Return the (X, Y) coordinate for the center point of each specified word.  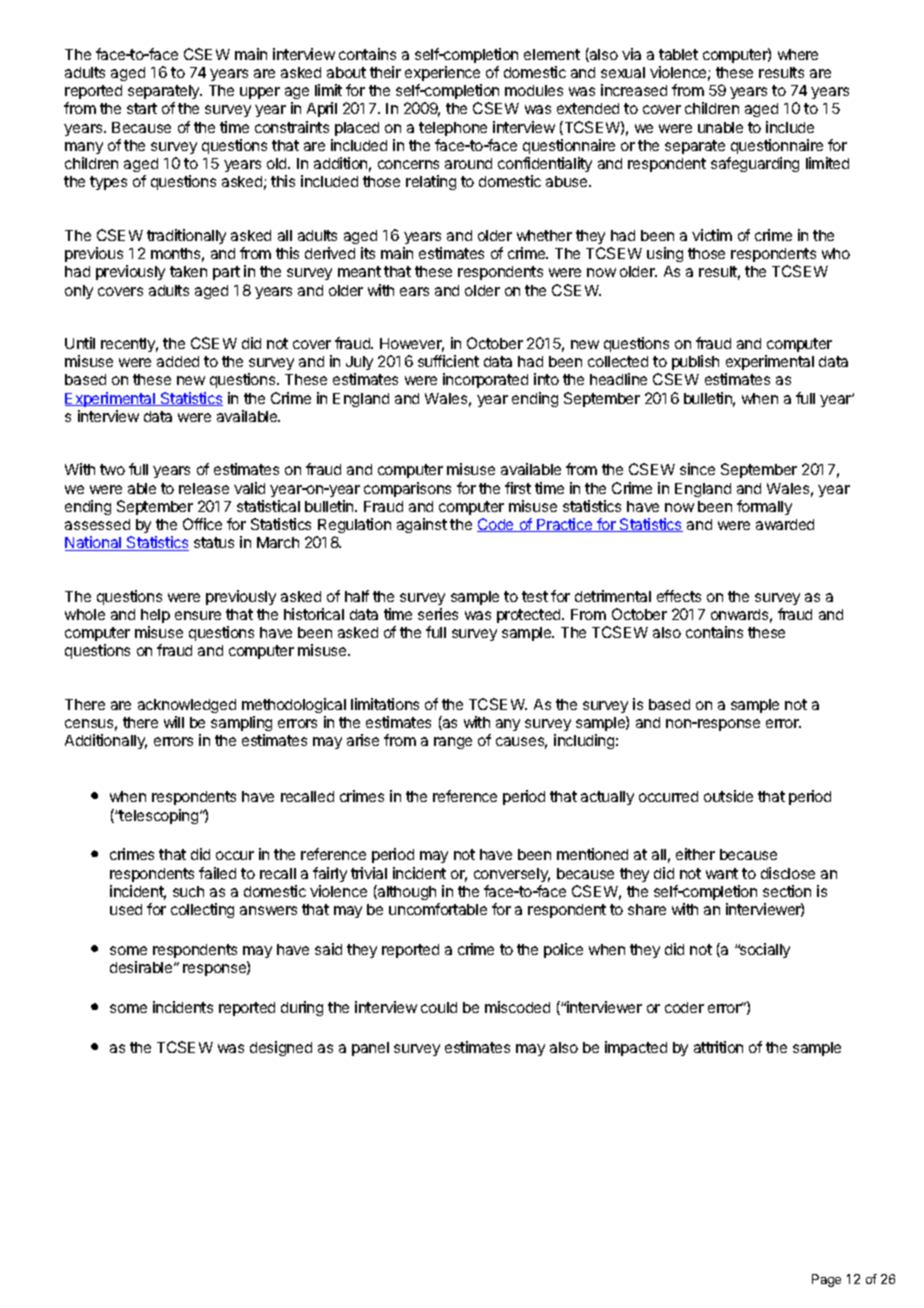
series (438, 614)
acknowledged (187, 706)
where (798, 54)
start (142, 108)
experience (442, 73)
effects (679, 596)
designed (281, 1048)
